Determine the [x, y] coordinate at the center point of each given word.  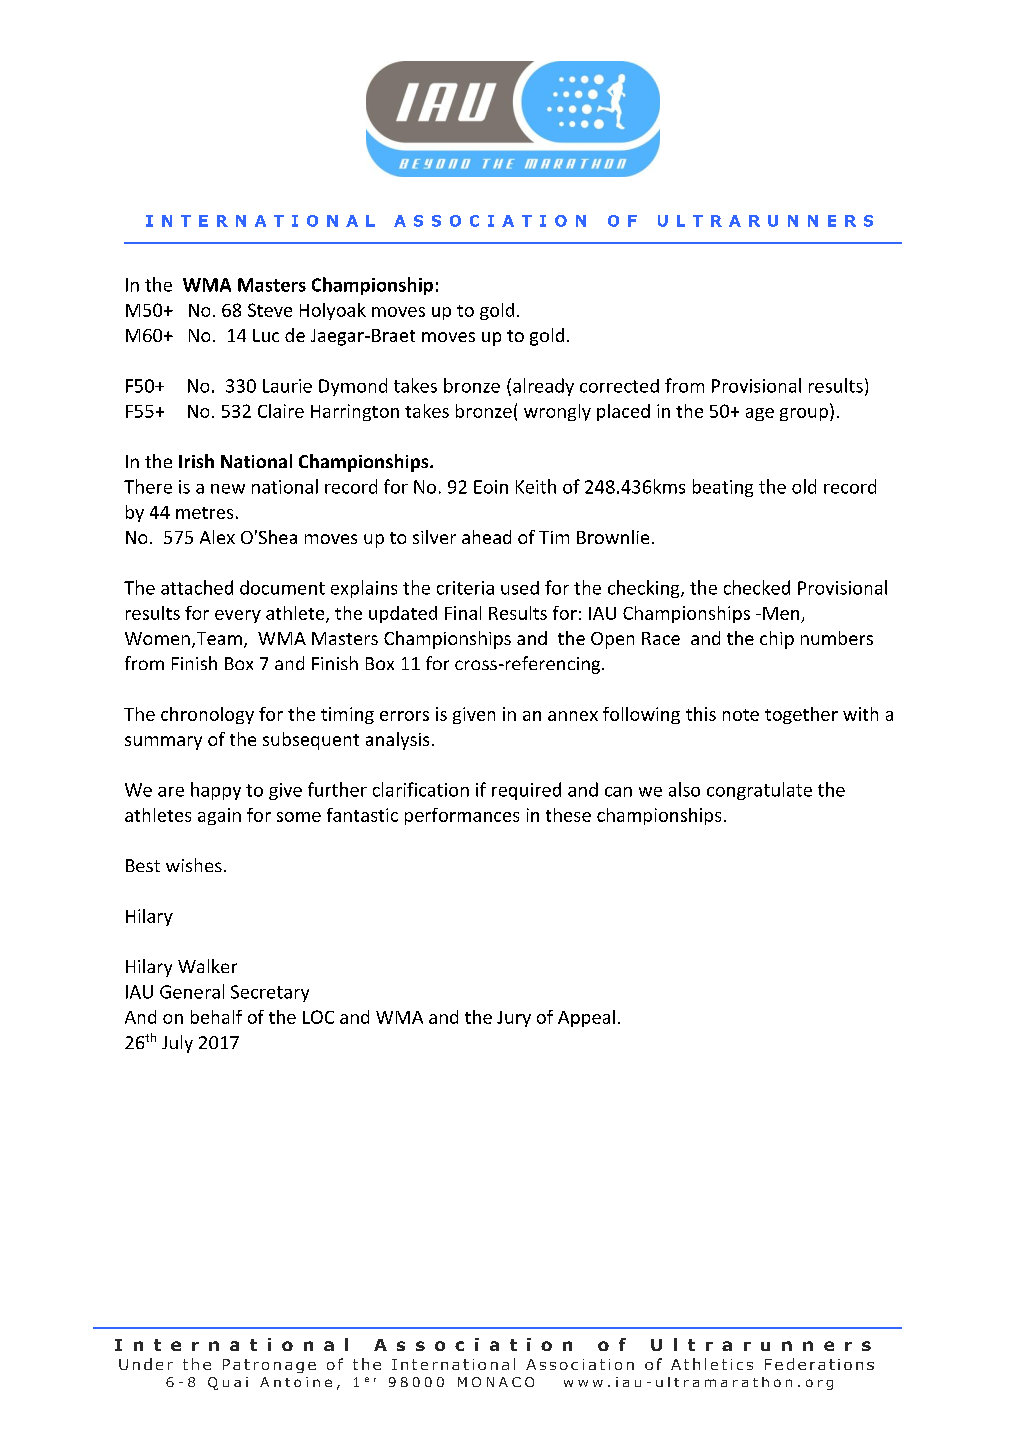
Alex [217, 537]
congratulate [759, 791]
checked [757, 587]
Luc [266, 335]
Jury [514, 1019]
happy [216, 791]
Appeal [586, 1018]
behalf [216, 1017]
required [526, 791]
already [543, 387]
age [760, 414]
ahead [486, 537]
